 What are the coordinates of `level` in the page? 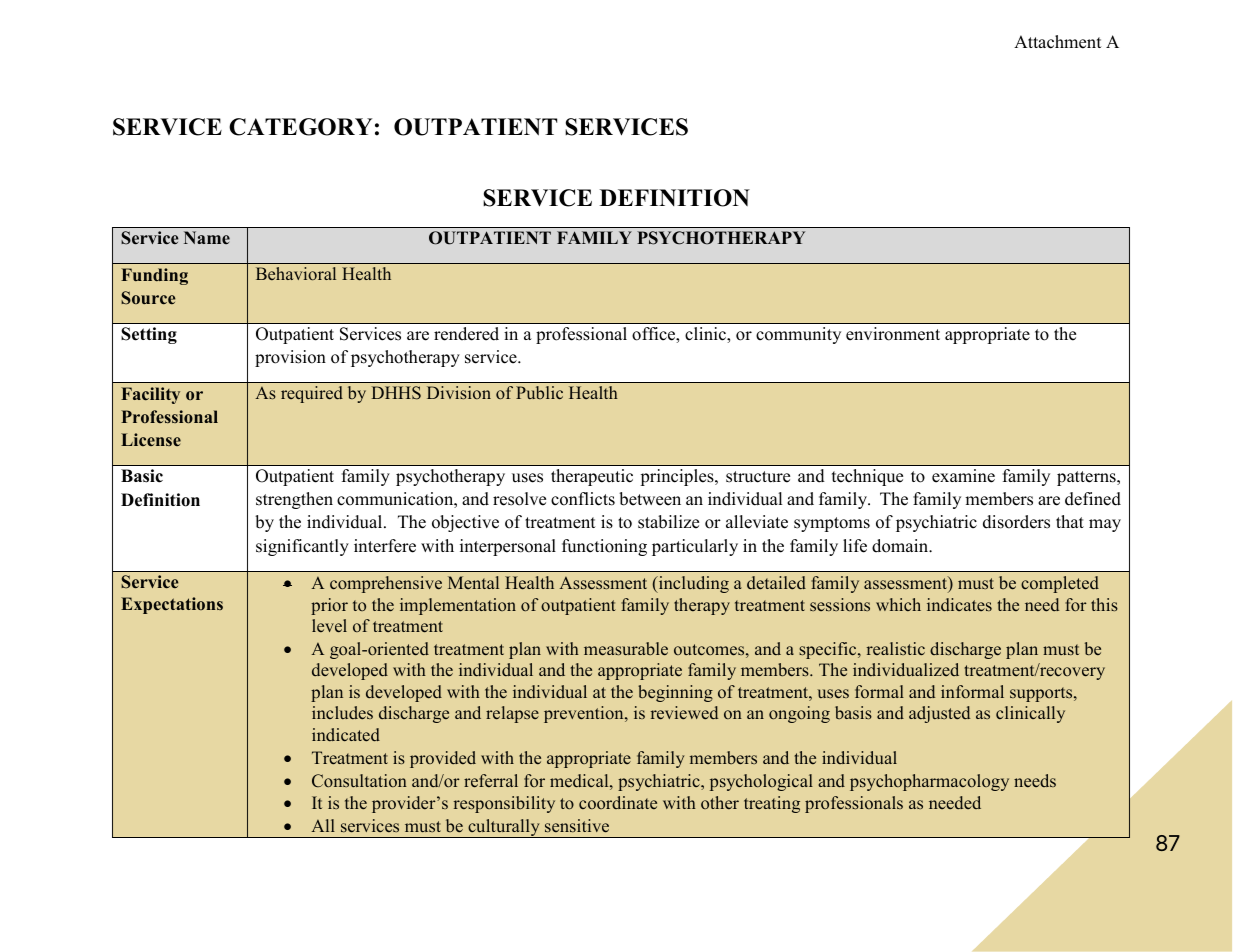 It's located at (329, 626).
